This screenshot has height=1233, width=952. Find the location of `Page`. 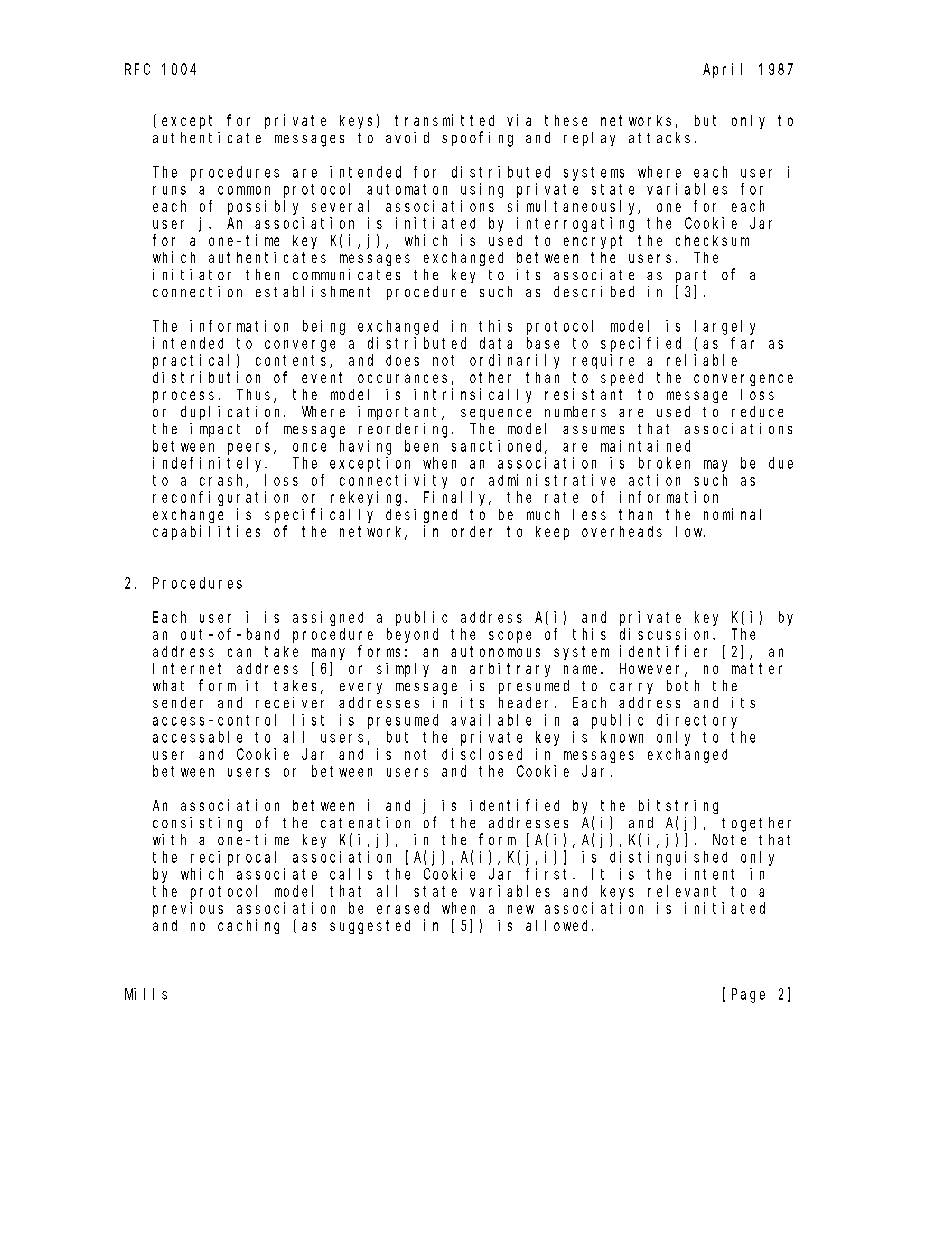

Page is located at coordinates (748, 995).
